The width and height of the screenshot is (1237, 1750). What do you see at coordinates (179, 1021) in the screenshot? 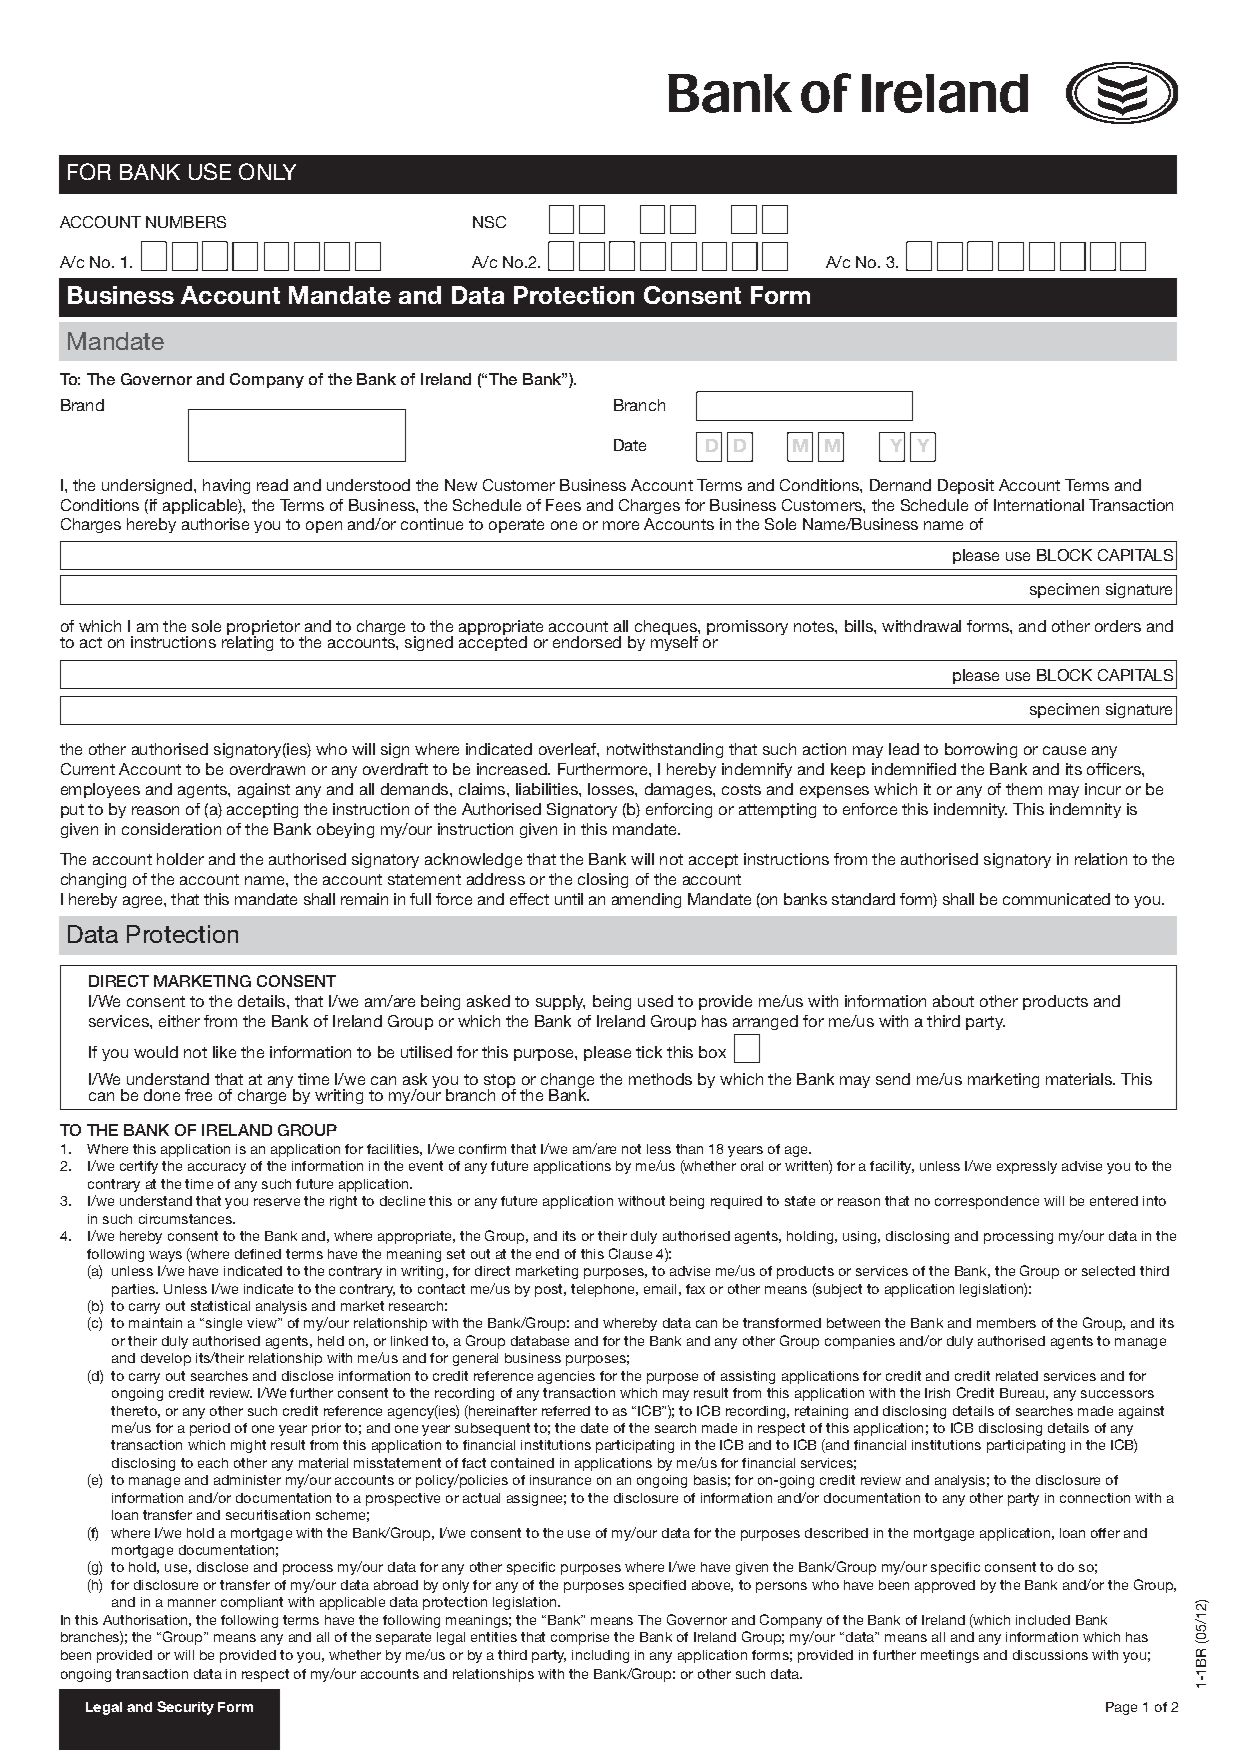
I see `either` at bounding box center [179, 1021].
